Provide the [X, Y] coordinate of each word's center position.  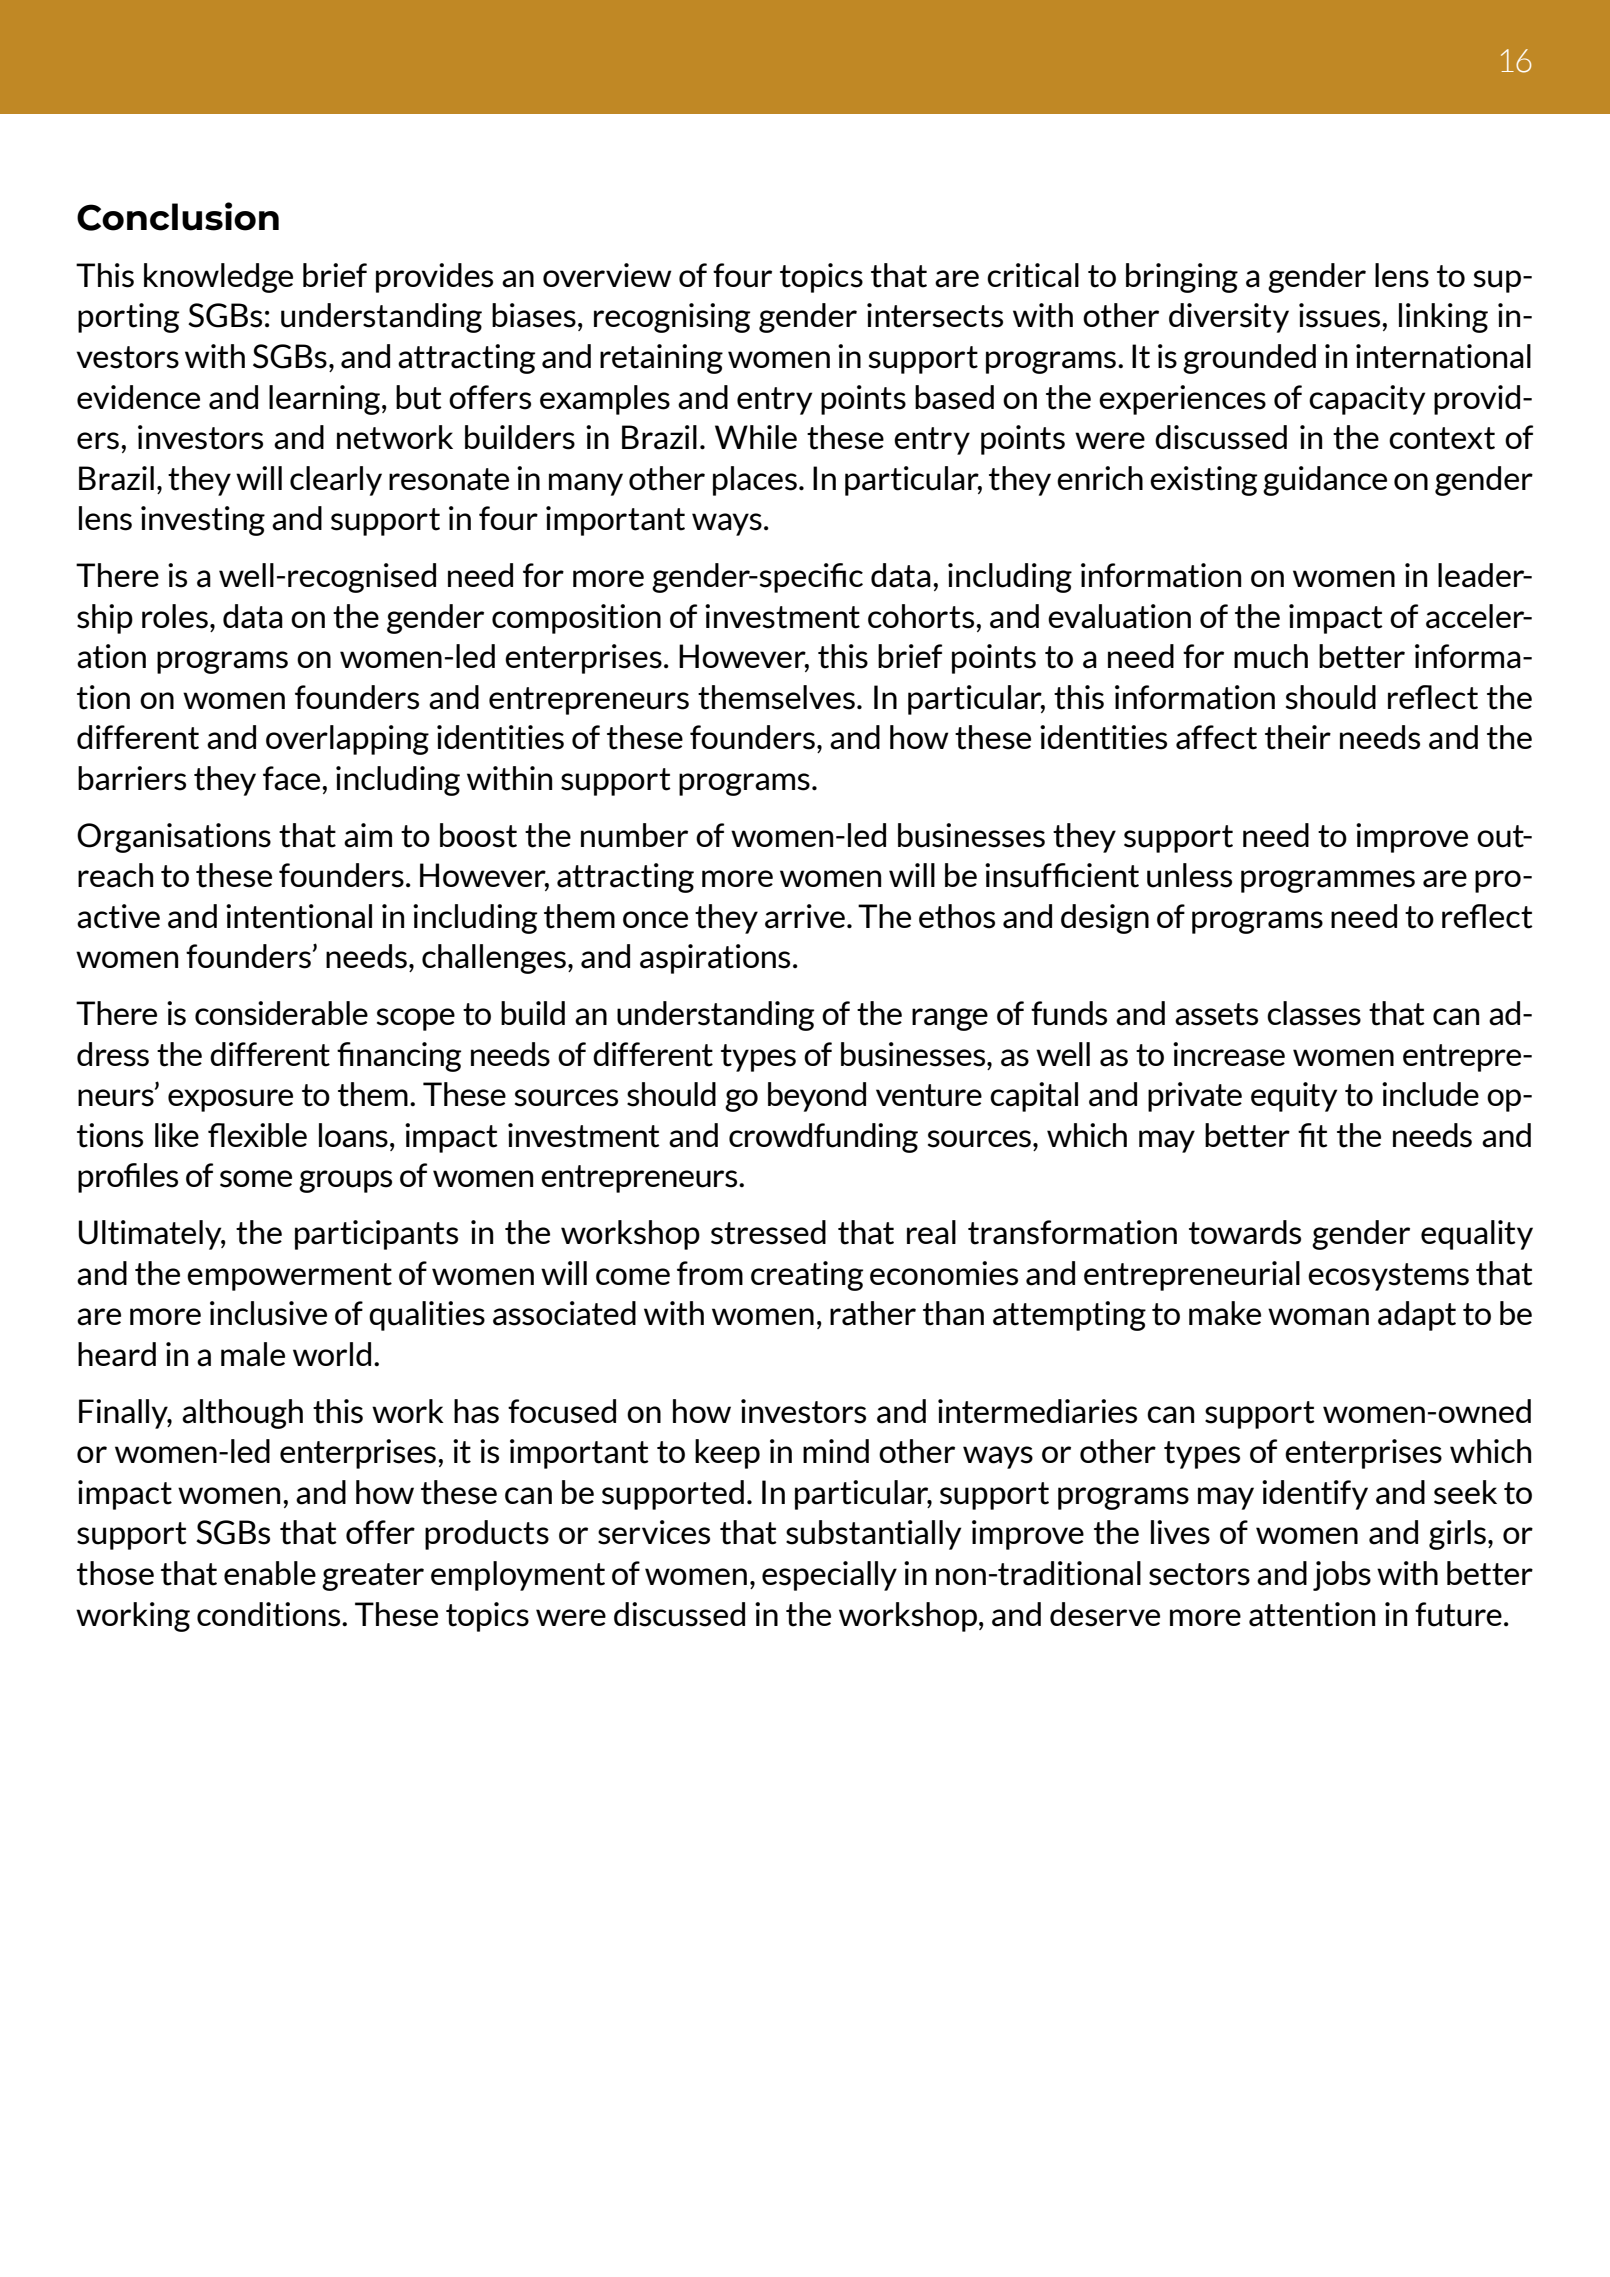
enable [270, 1573]
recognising [672, 318]
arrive [805, 916]
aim [368, 835]
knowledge [218, 278]
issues [1341, 315]
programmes [1328, 881]
